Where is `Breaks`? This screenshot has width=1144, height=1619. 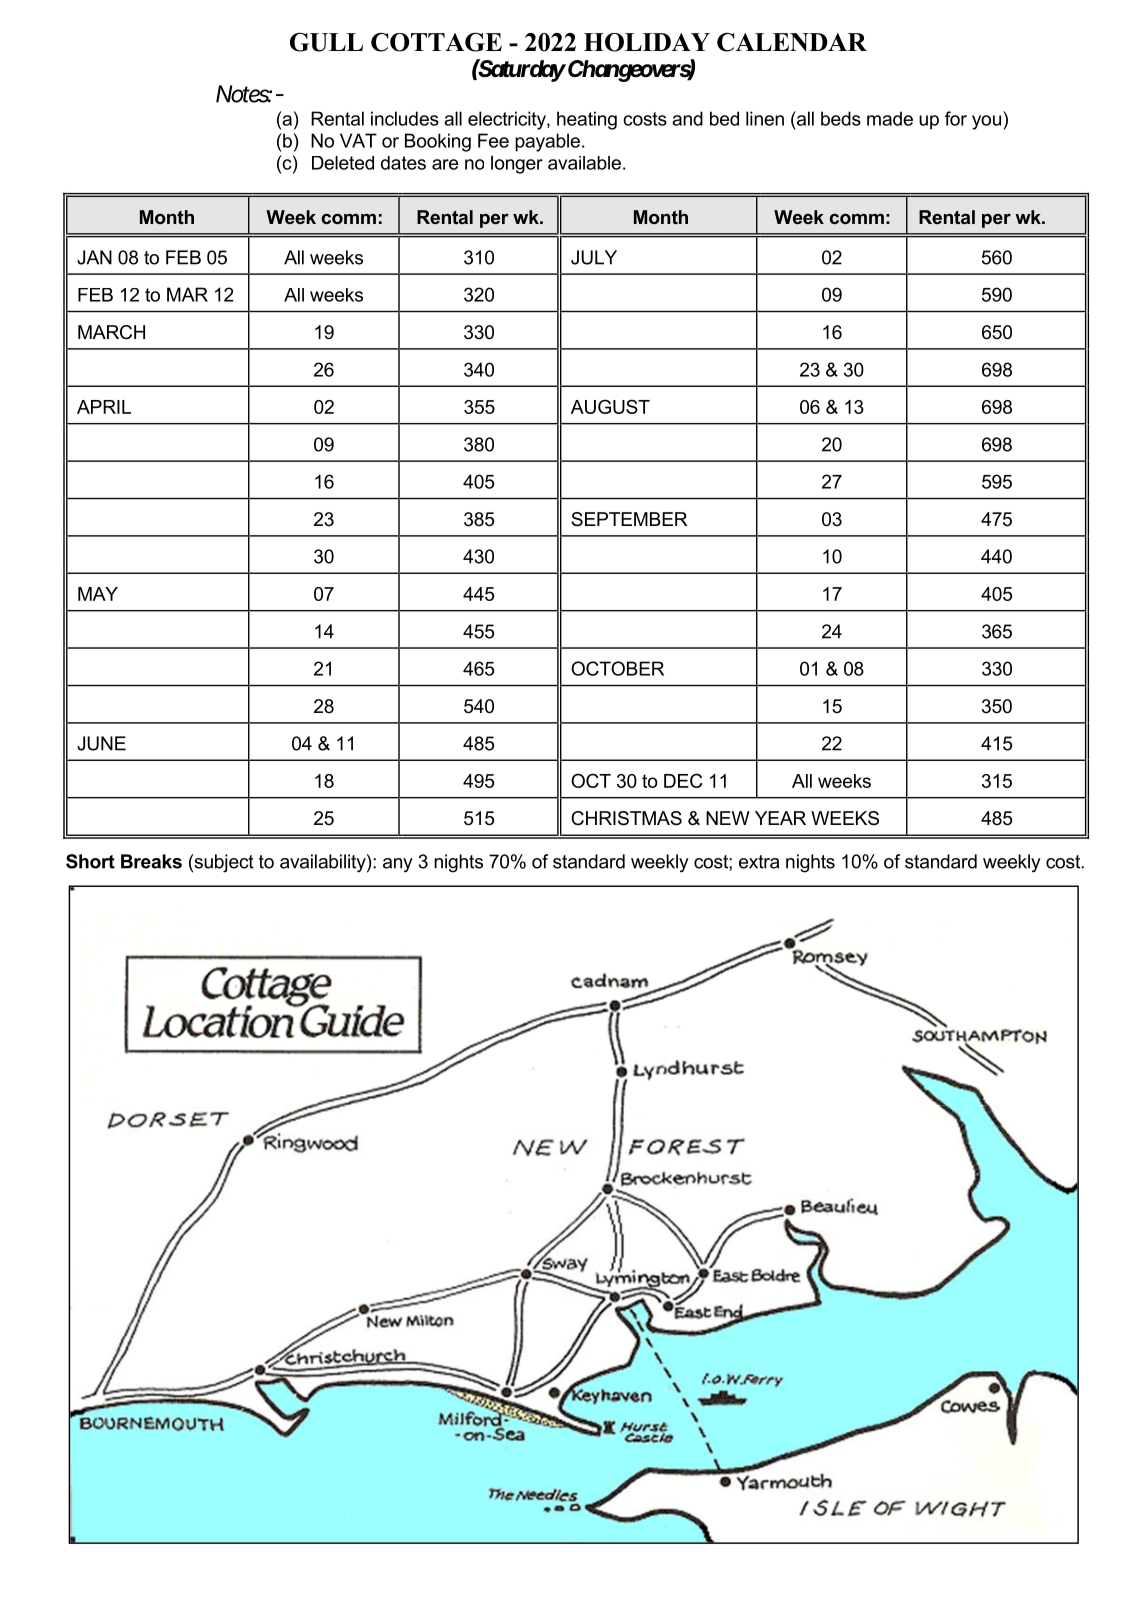 Breaks is located at coordinates (151, 861).
